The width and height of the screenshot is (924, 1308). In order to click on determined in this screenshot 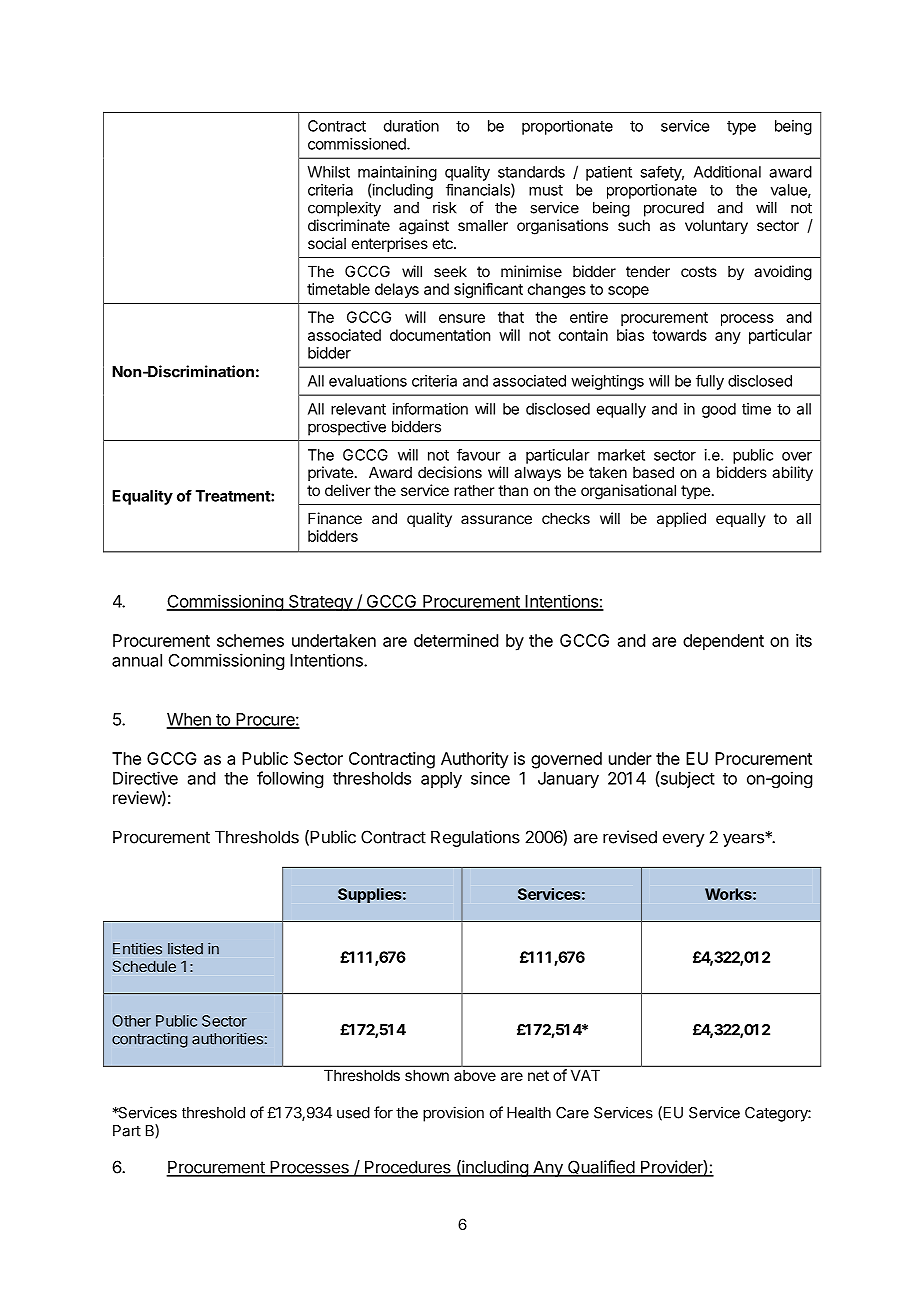, I will do `click(456, 640)`.
